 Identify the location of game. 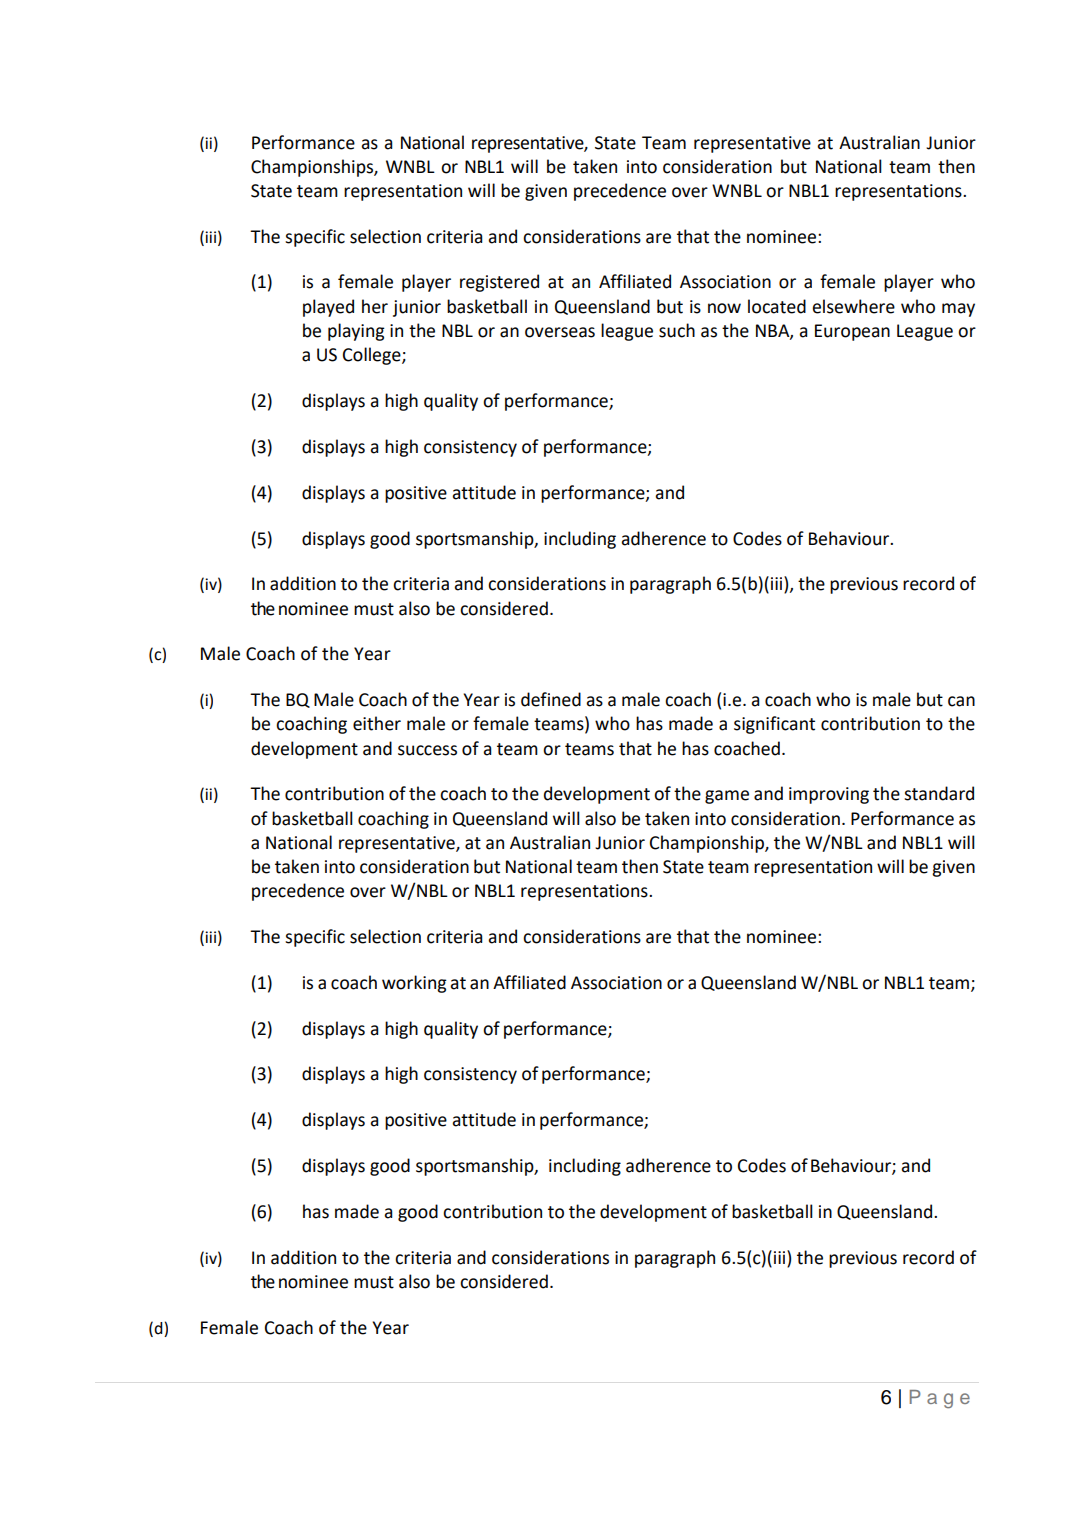
(727, 797).
